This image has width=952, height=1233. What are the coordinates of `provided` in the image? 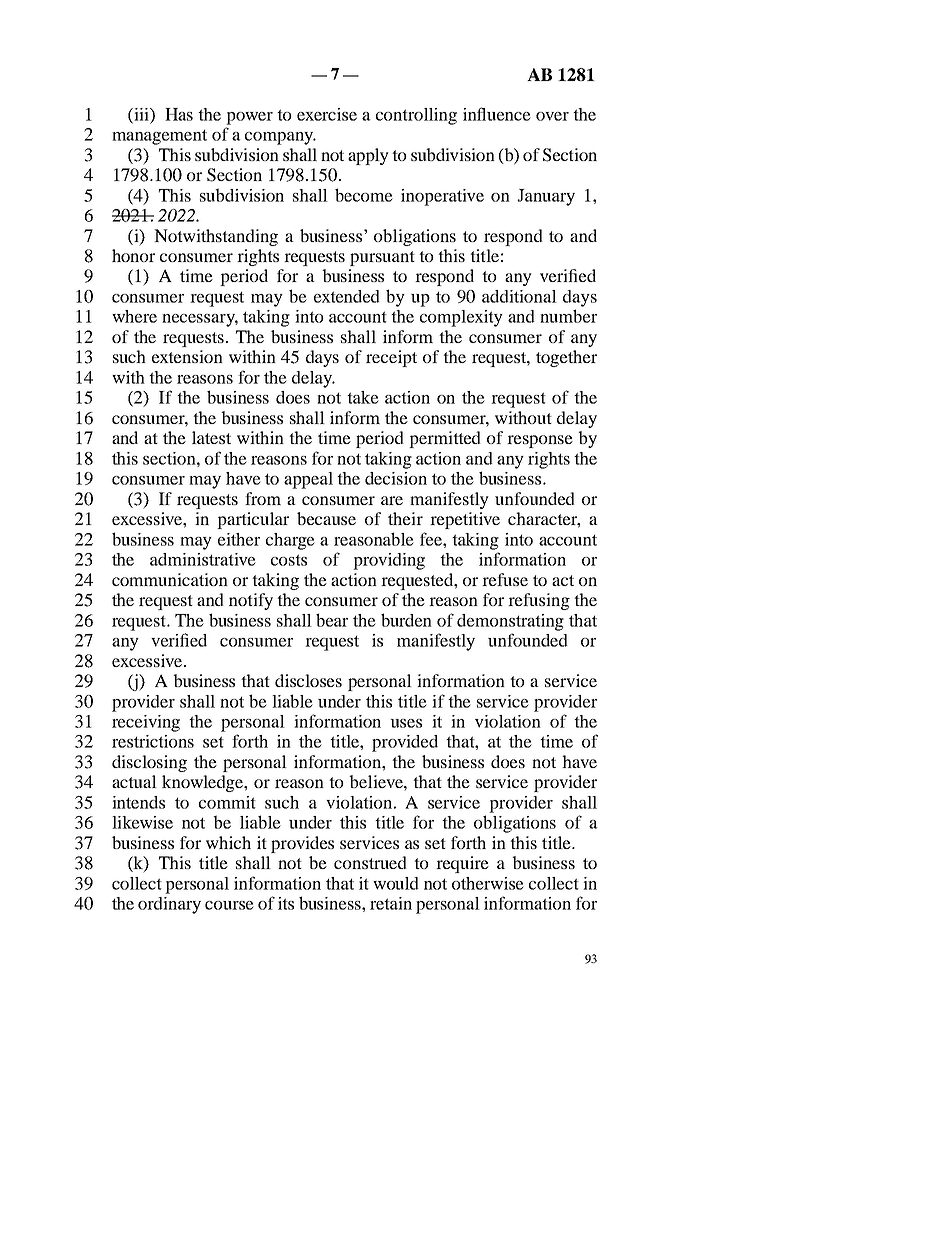 It's located at (405, 743).
